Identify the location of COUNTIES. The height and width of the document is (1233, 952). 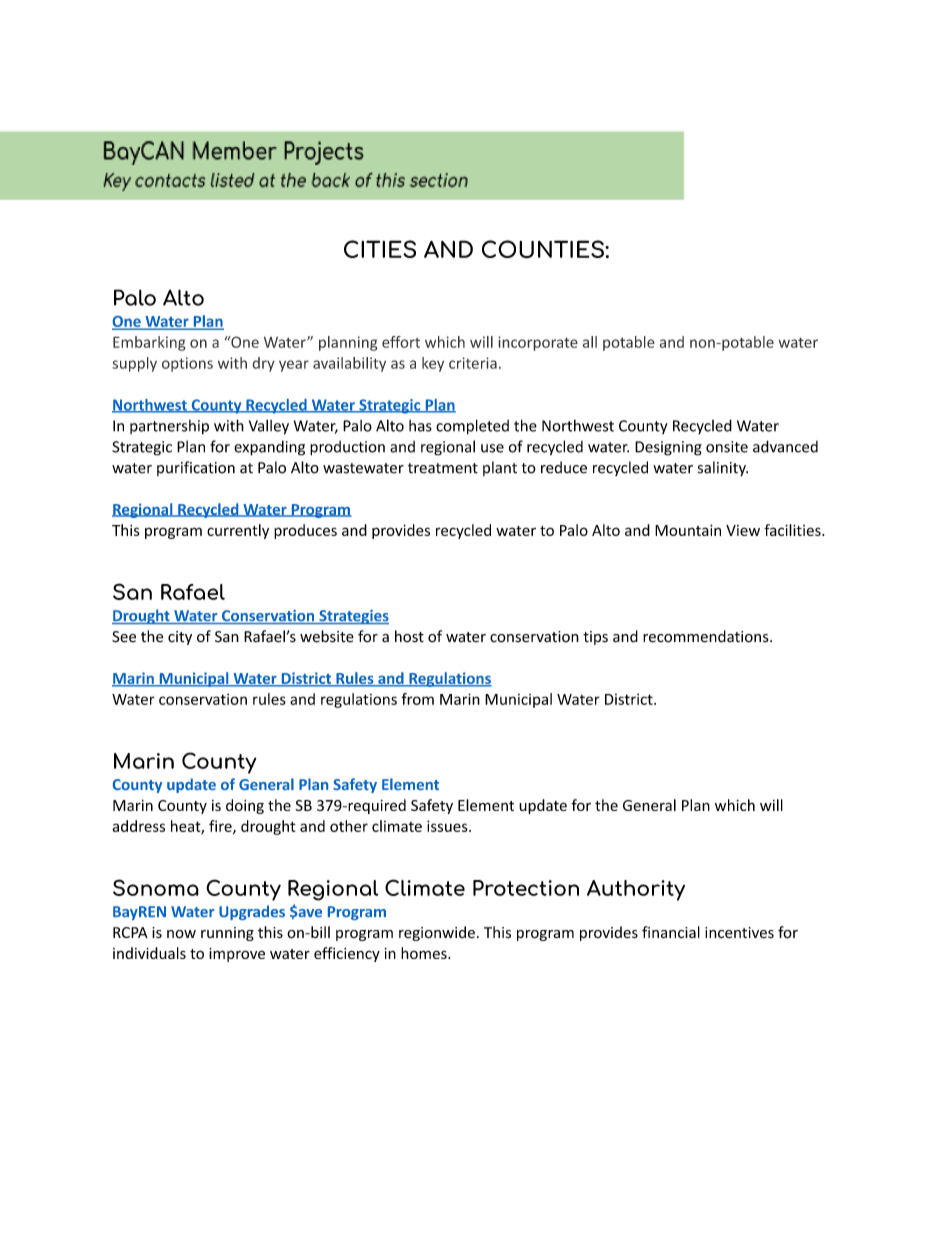
(544, 249).
